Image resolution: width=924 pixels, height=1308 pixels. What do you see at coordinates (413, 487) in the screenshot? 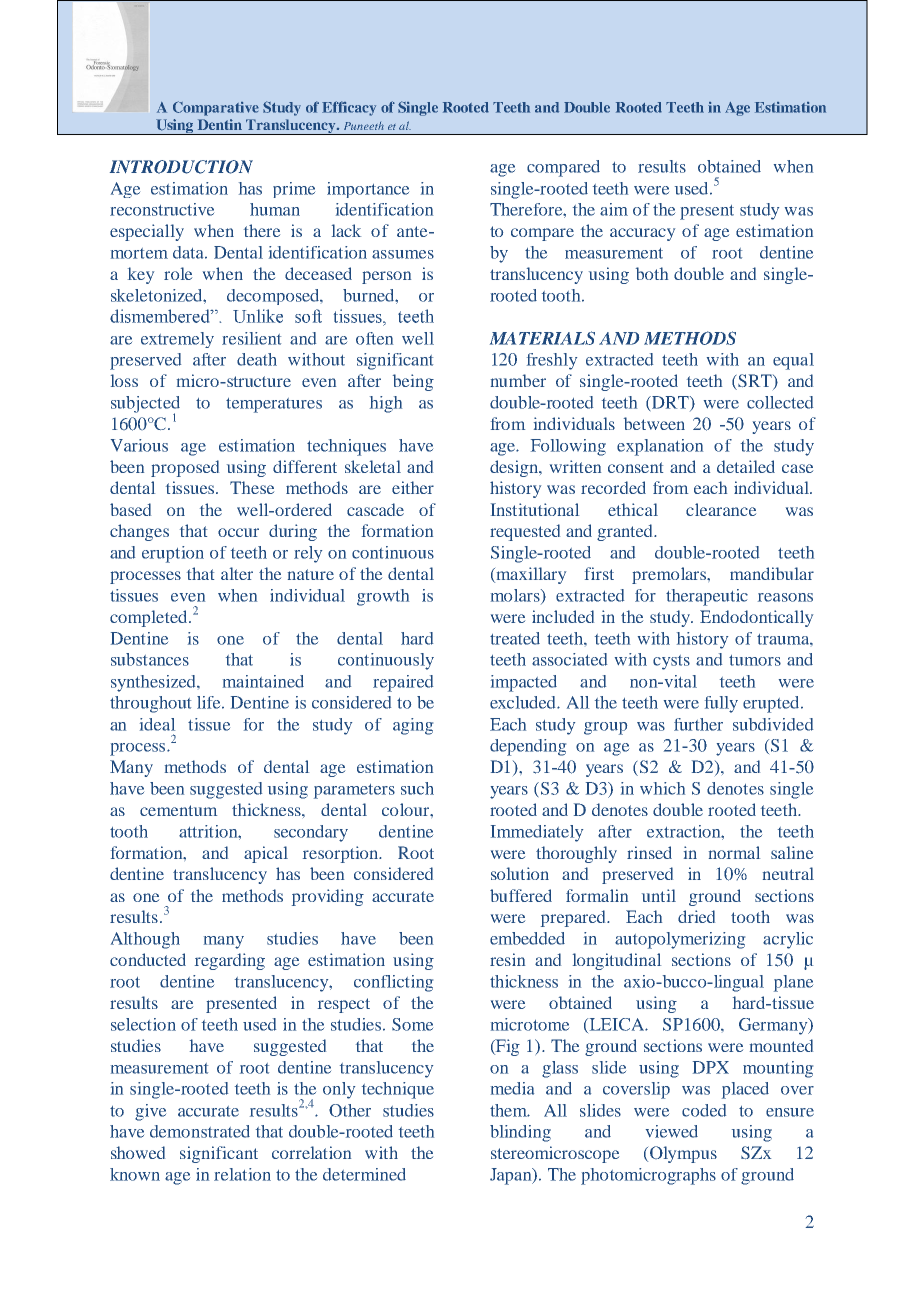
I see `either` at bounding box center [413, 487].
